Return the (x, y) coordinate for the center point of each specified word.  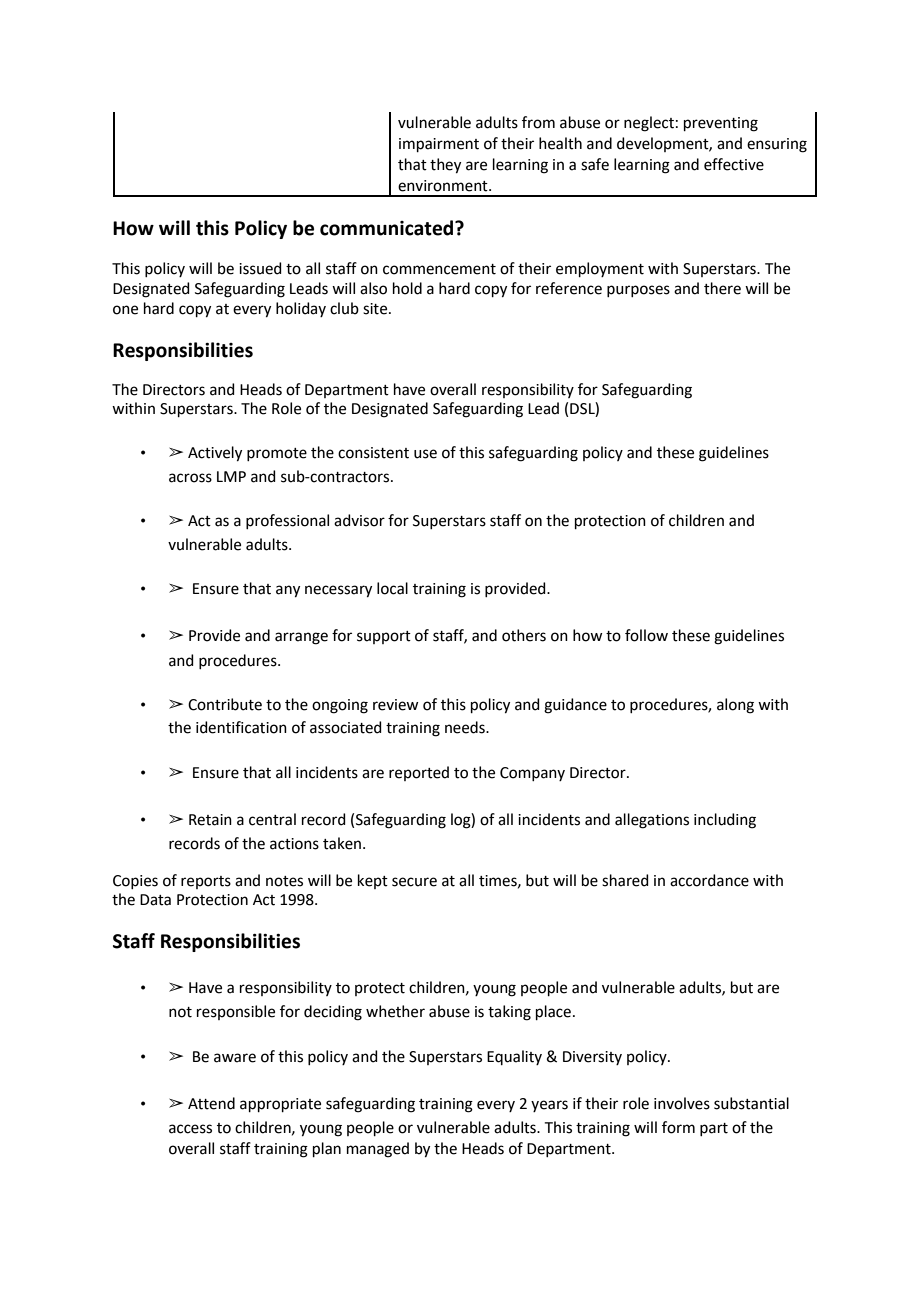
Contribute (225, 704)
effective (734, 164)
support (384, 637)
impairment (439, 145)
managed (378, 1150)
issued (260, 268)
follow (646, 635)
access (190, 1129)
